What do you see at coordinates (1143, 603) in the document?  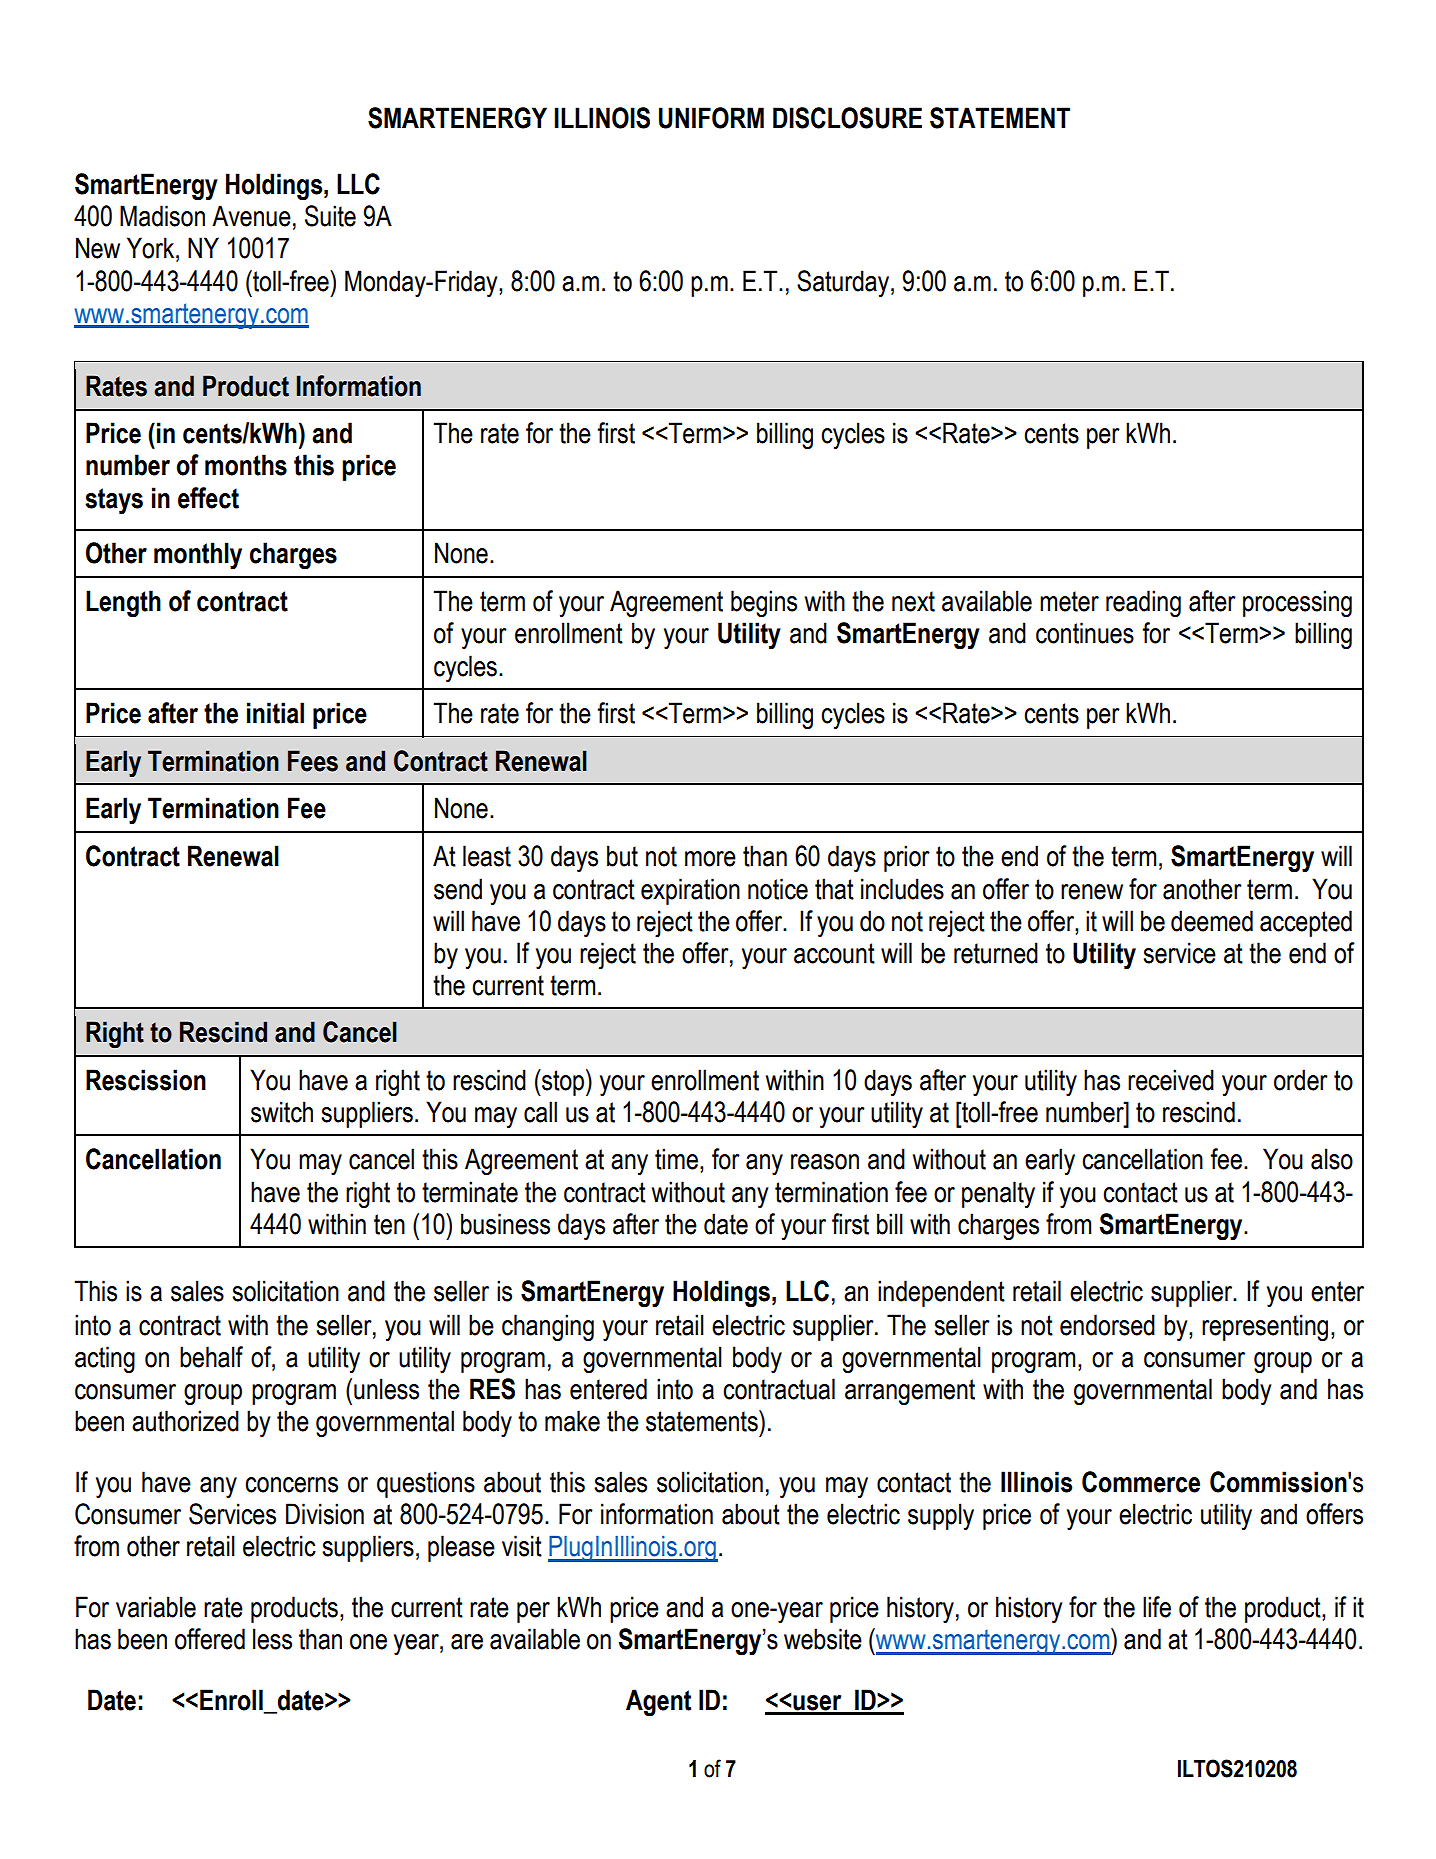 I see `reading` at bounding box center [1143, 603].
